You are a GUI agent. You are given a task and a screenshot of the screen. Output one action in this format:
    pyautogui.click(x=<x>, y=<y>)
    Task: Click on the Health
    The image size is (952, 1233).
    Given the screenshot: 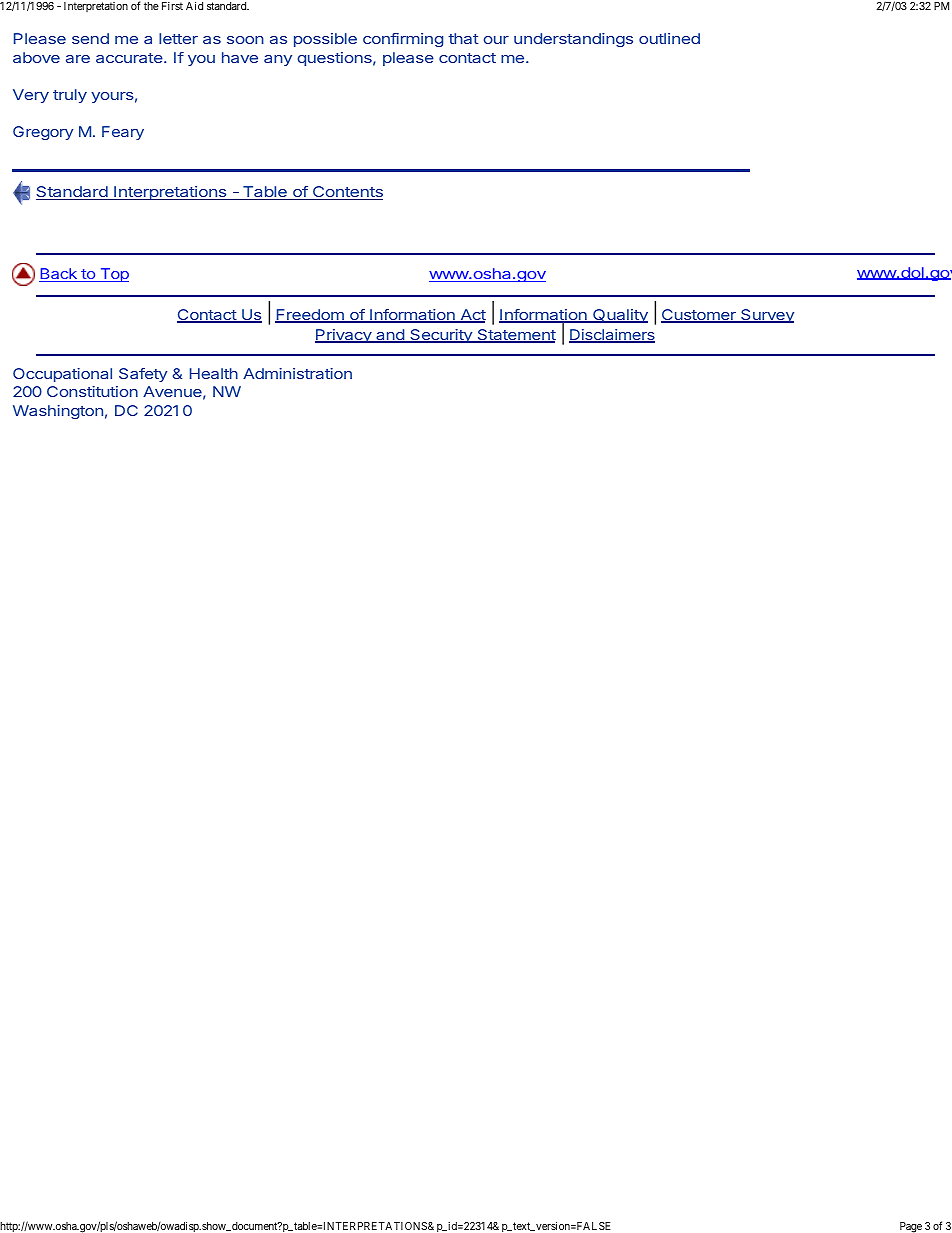 What is the action you would take?
    pyautogui.click(x=214, y=373)
